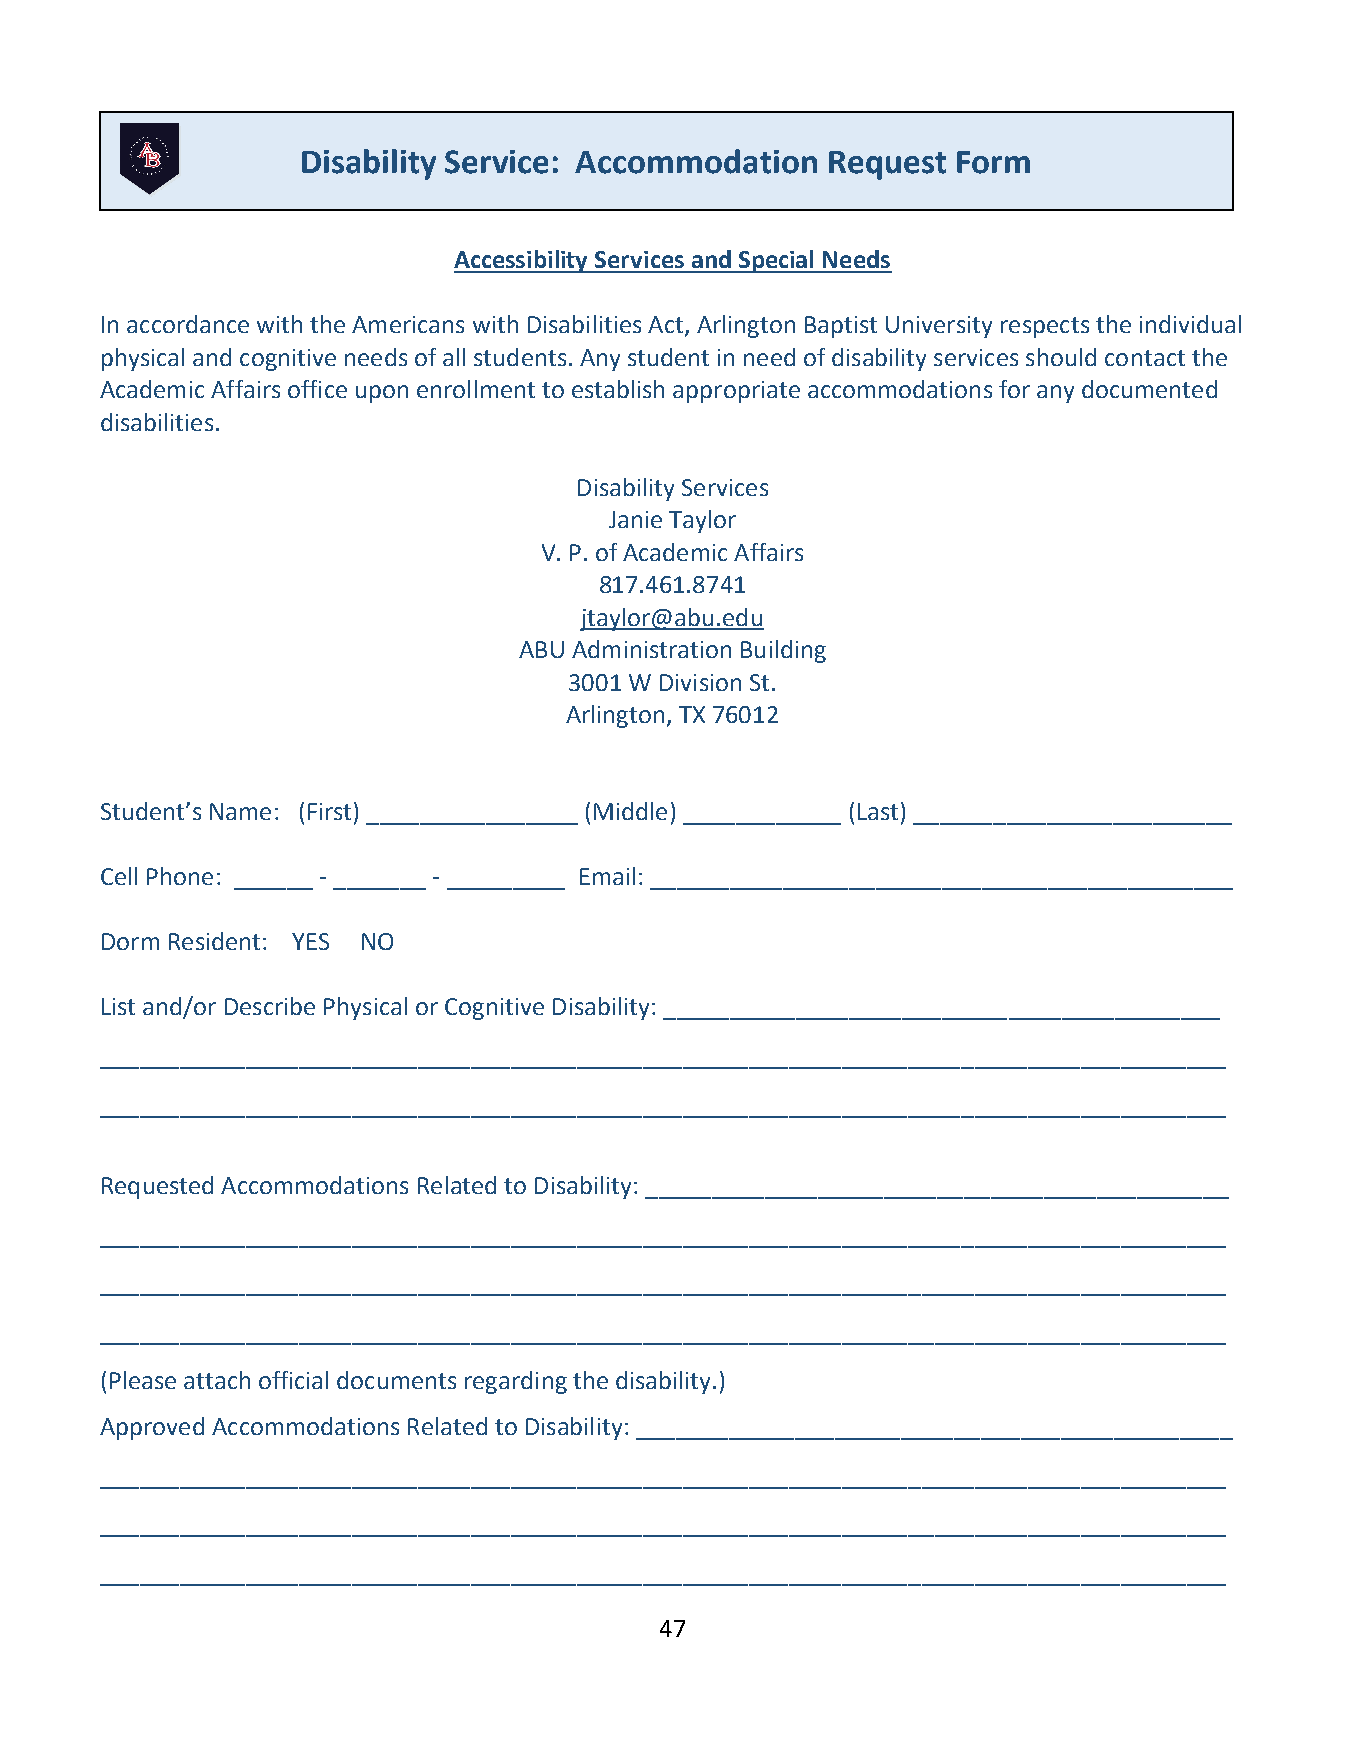  What do you see at coordinates (217, 1380) in the screenshot?
I see `attach` at bounding box center [217, 1380].
